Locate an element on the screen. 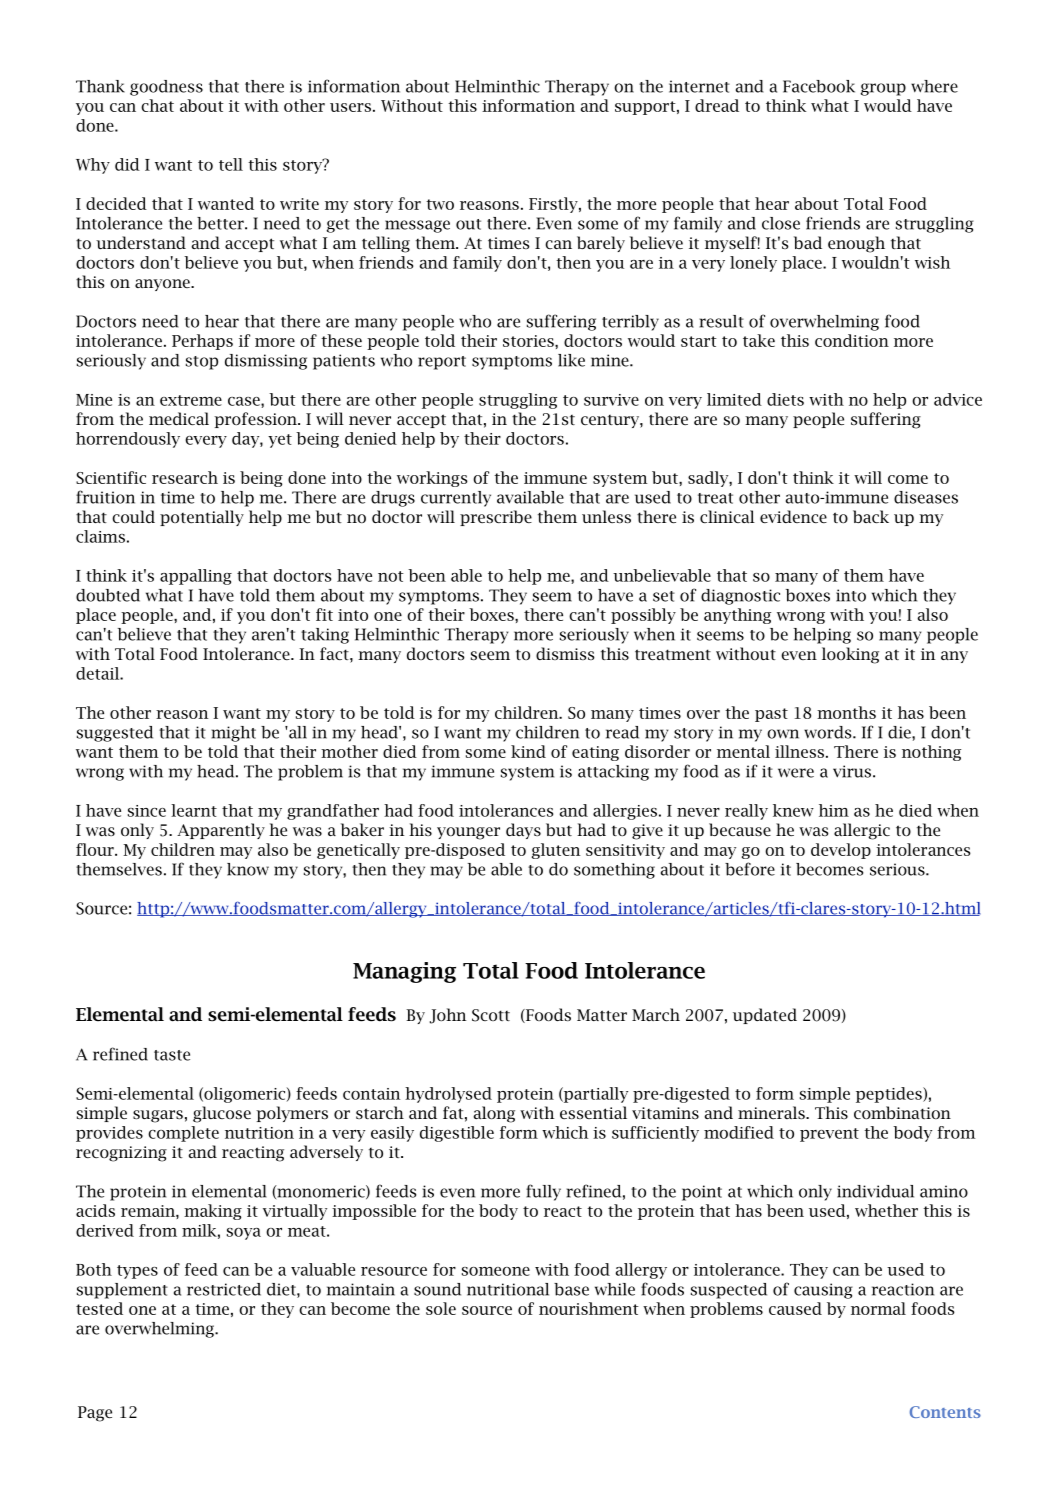  restricted is located at coordinates (224, 1289).
